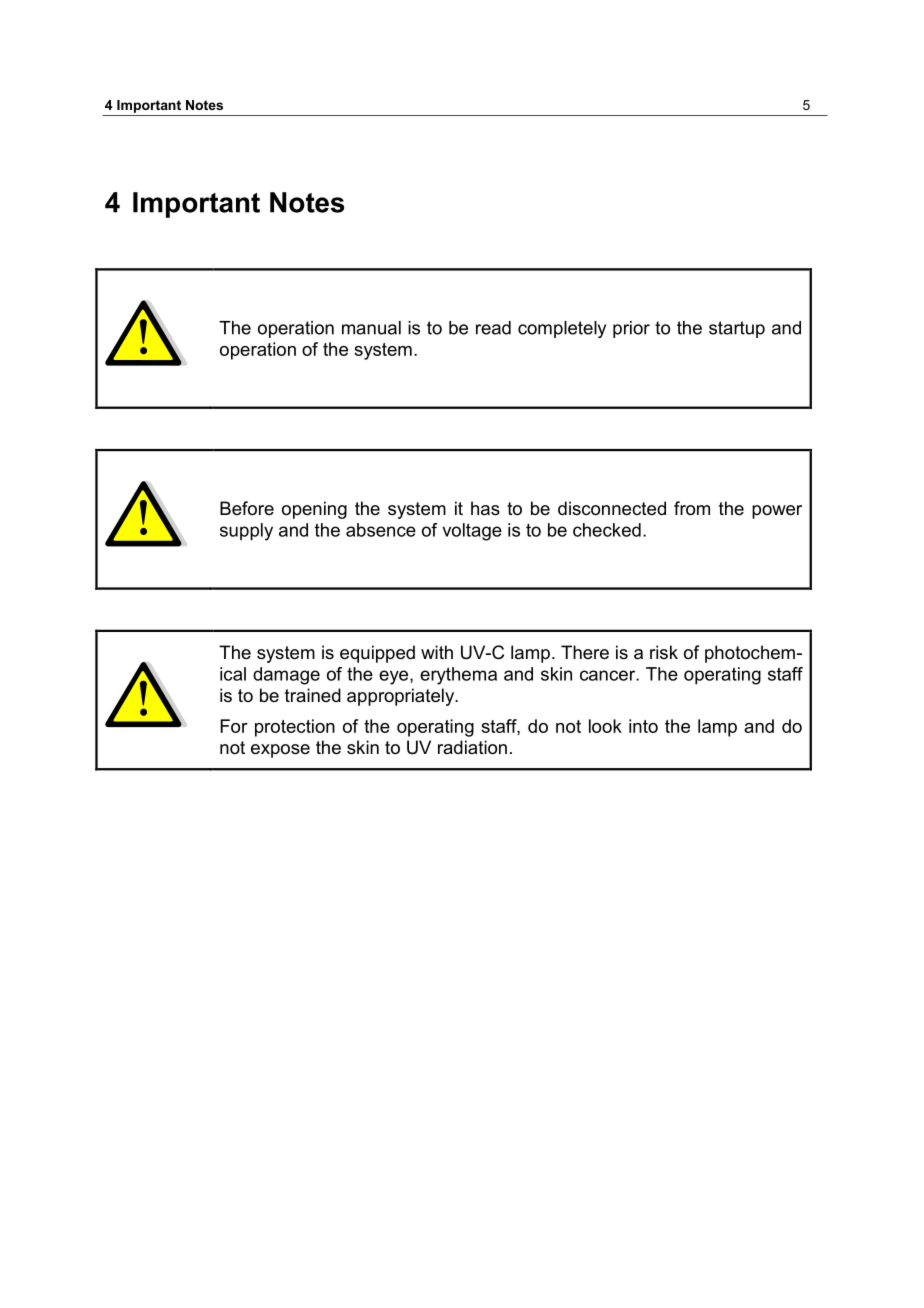 This document has height=1308, width=924. I want to click on voltage, so click(472, 532).
